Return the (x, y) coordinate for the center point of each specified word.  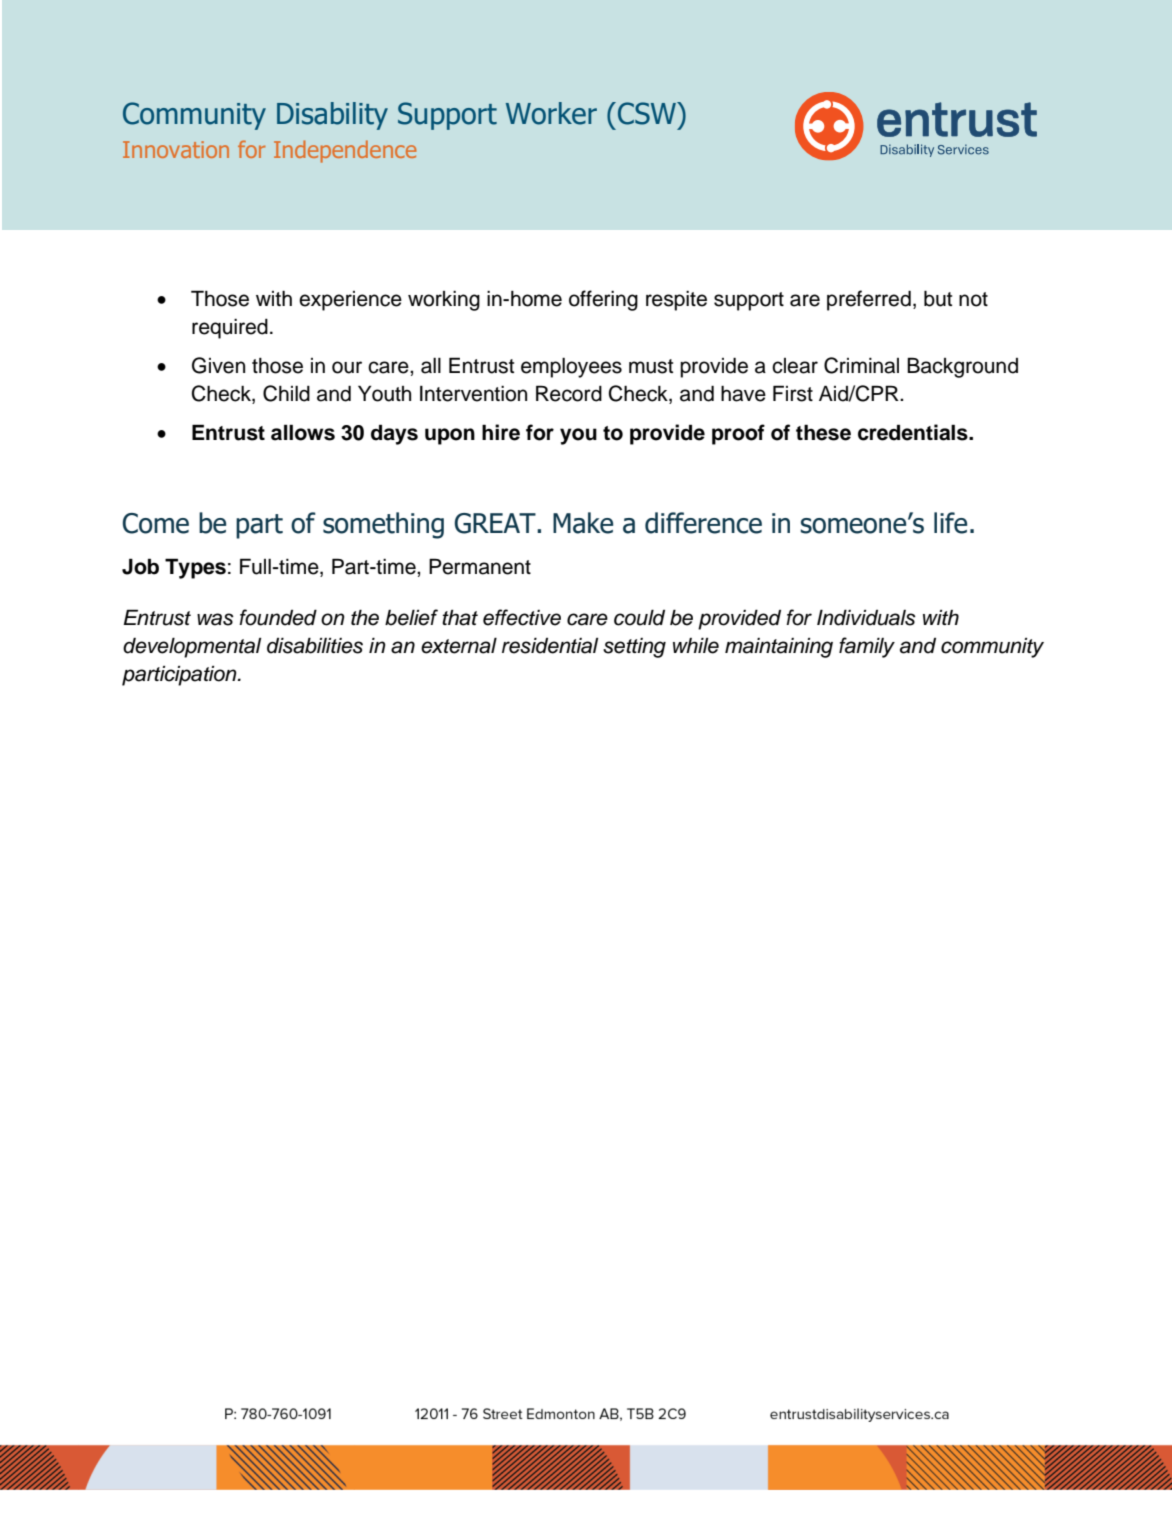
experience (350, 301)
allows (303, 432)
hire (501, 432)
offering (603, 300)
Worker (551, 113)
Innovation (176, 149)
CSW (648, 113)
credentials (914, 432)
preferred (869, 300)
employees (571, 368)
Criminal (861, 365)
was (215, 619)
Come (155, 523)
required (230, 329)
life (950, 523)
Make (583, 523)
